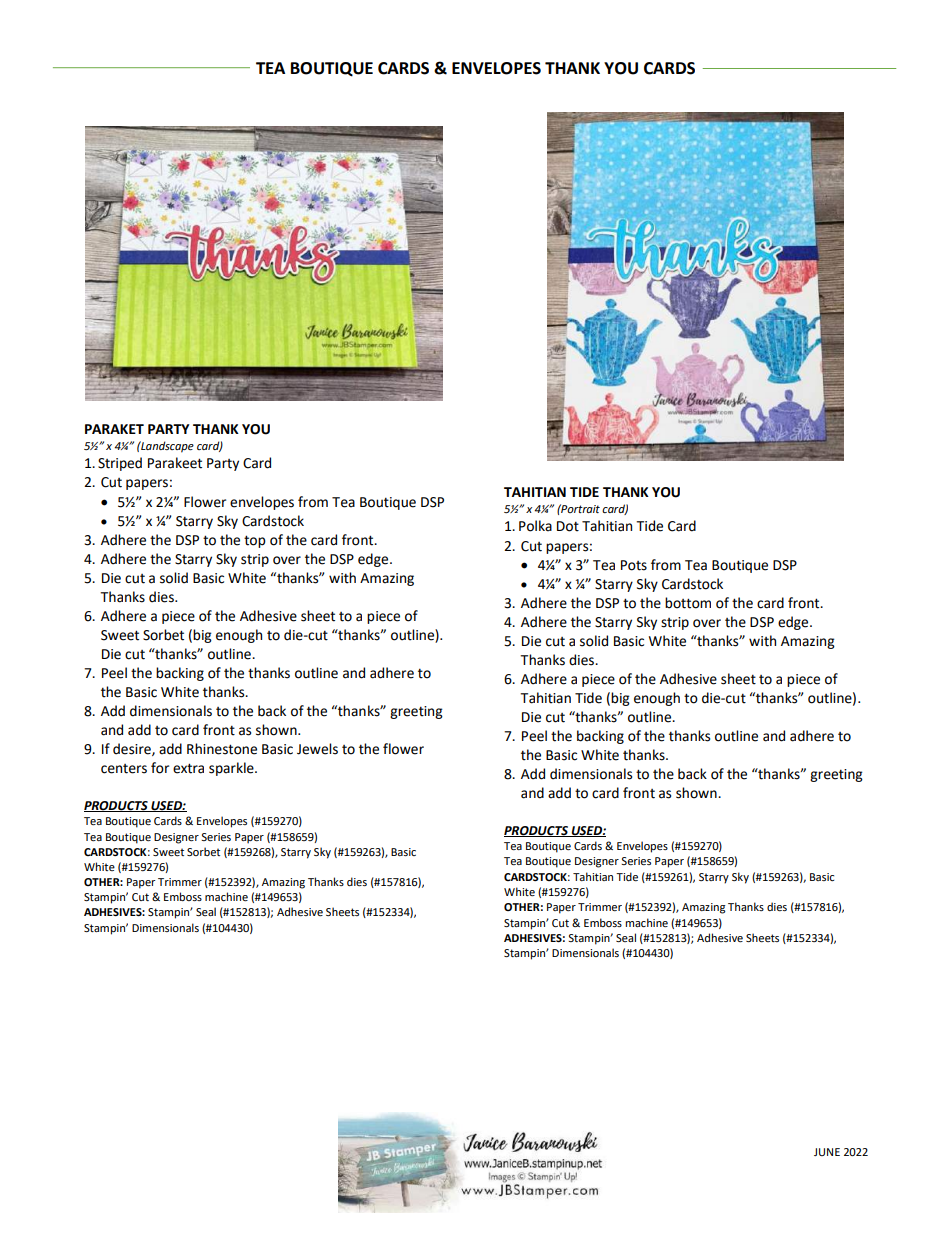 This document has height=1233, width=952. What do you see at coordinates (232, 769) in the document?
I see `sparkle` at bounding box center [232, 769].
